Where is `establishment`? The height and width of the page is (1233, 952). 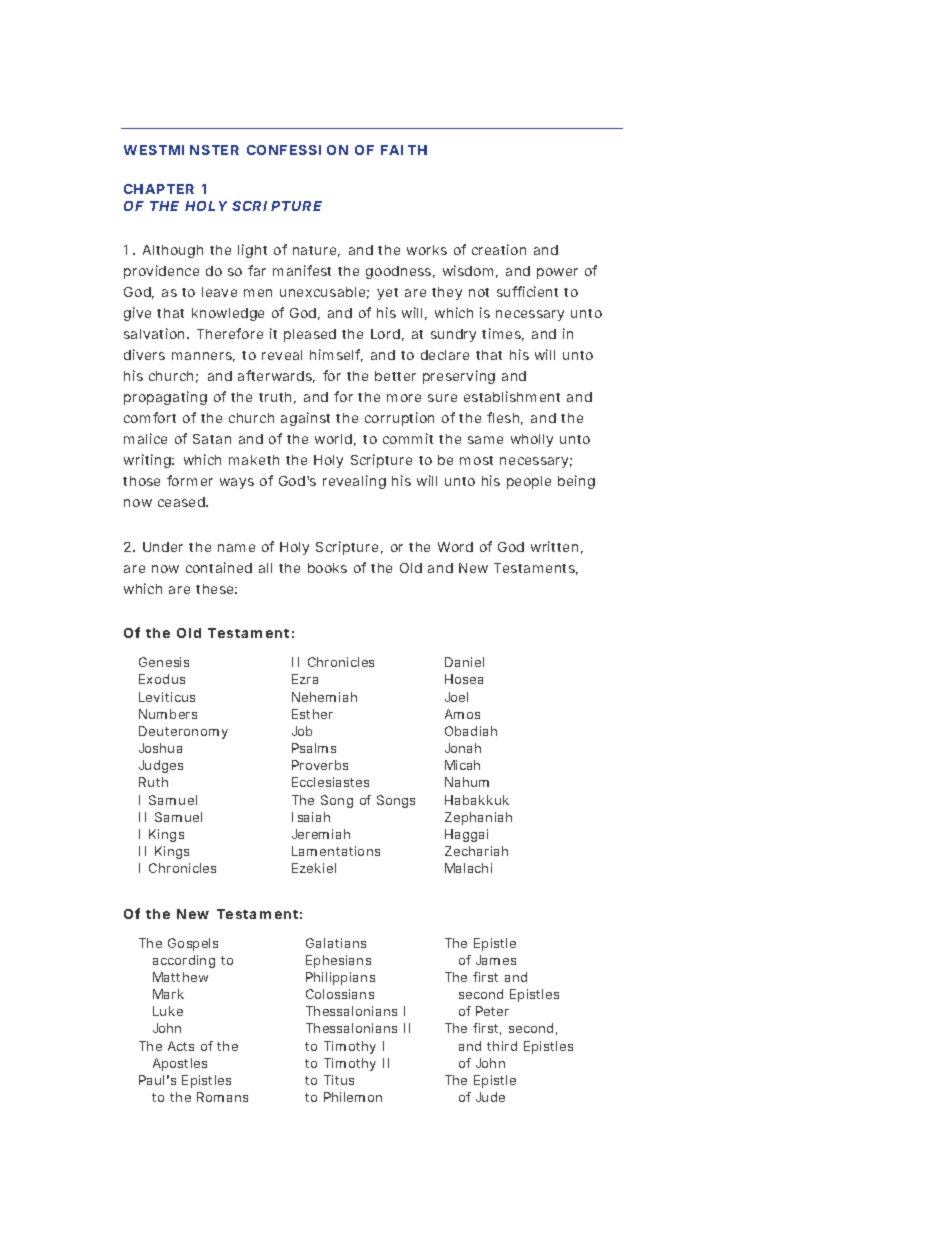 establishment is located at coordinates (512, 396).
